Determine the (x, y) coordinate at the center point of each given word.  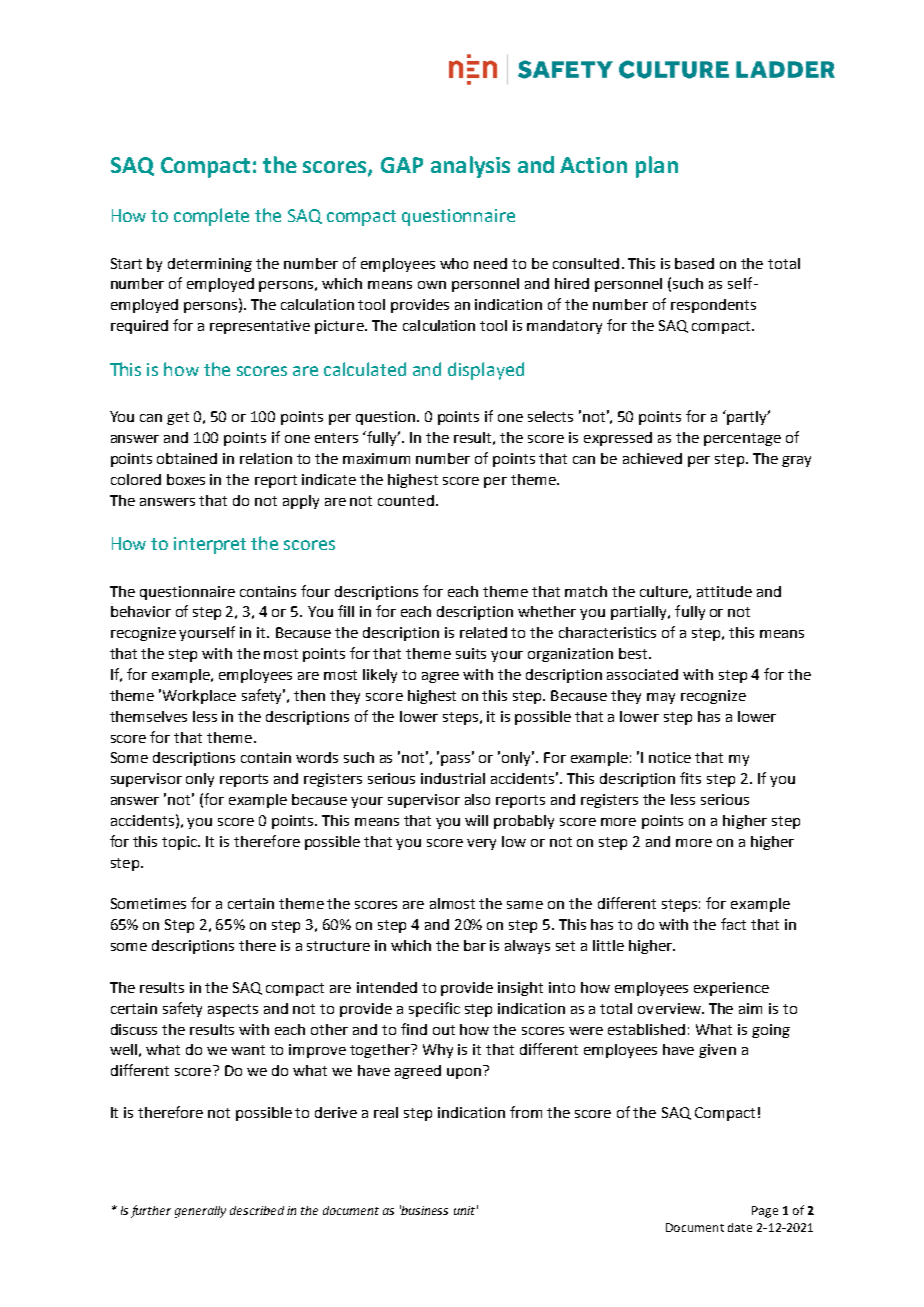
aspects (233, 1010)
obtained (187, 458)
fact (733, 924)
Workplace (199, 697)
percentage (742, 439)
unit (464, 1210)
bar (475, 945)
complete (211, 217)
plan (657, 167)
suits (471, 653)
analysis (470, 167)
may (661, 698)
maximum (376, 458)
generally (200, 1212)
